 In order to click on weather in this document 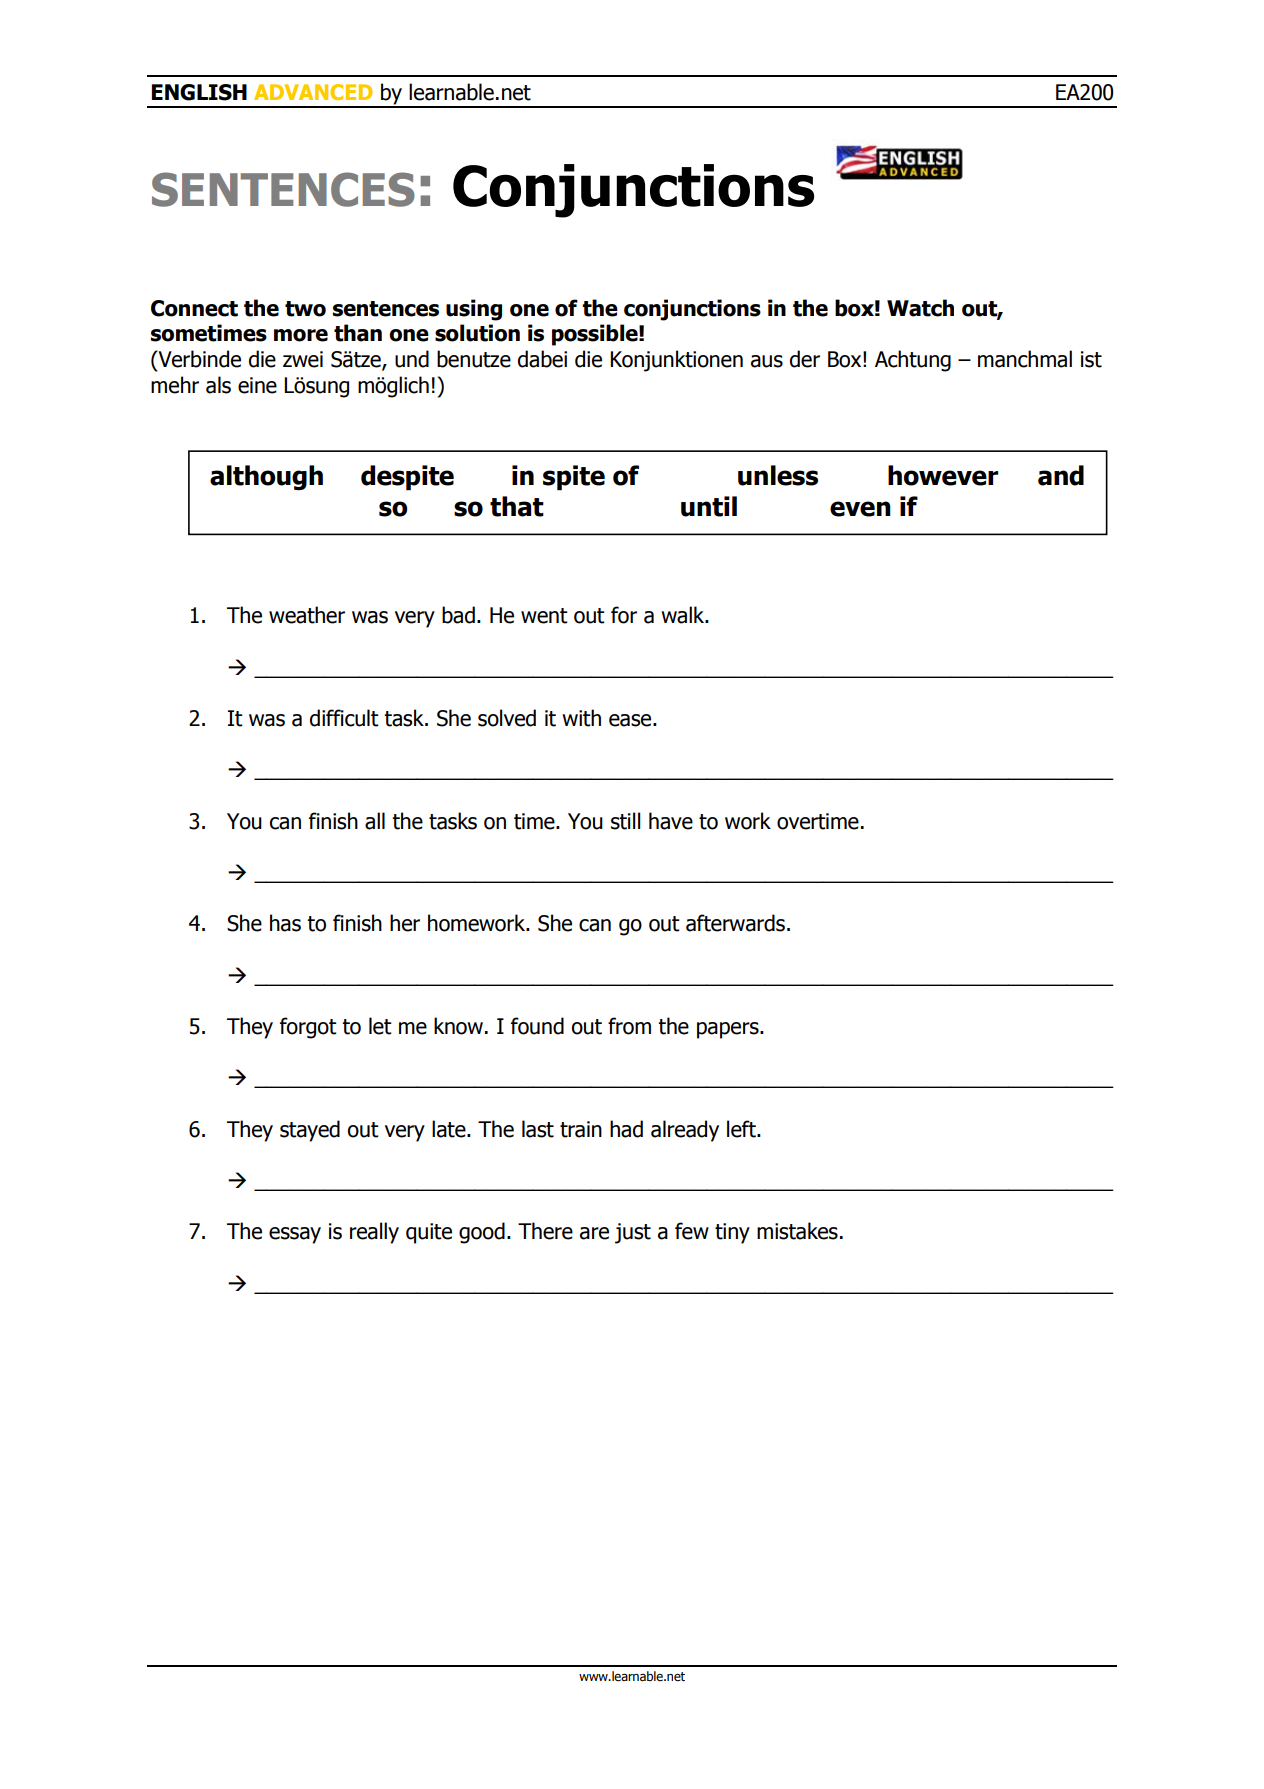, I will do `click(307, 615)`.
